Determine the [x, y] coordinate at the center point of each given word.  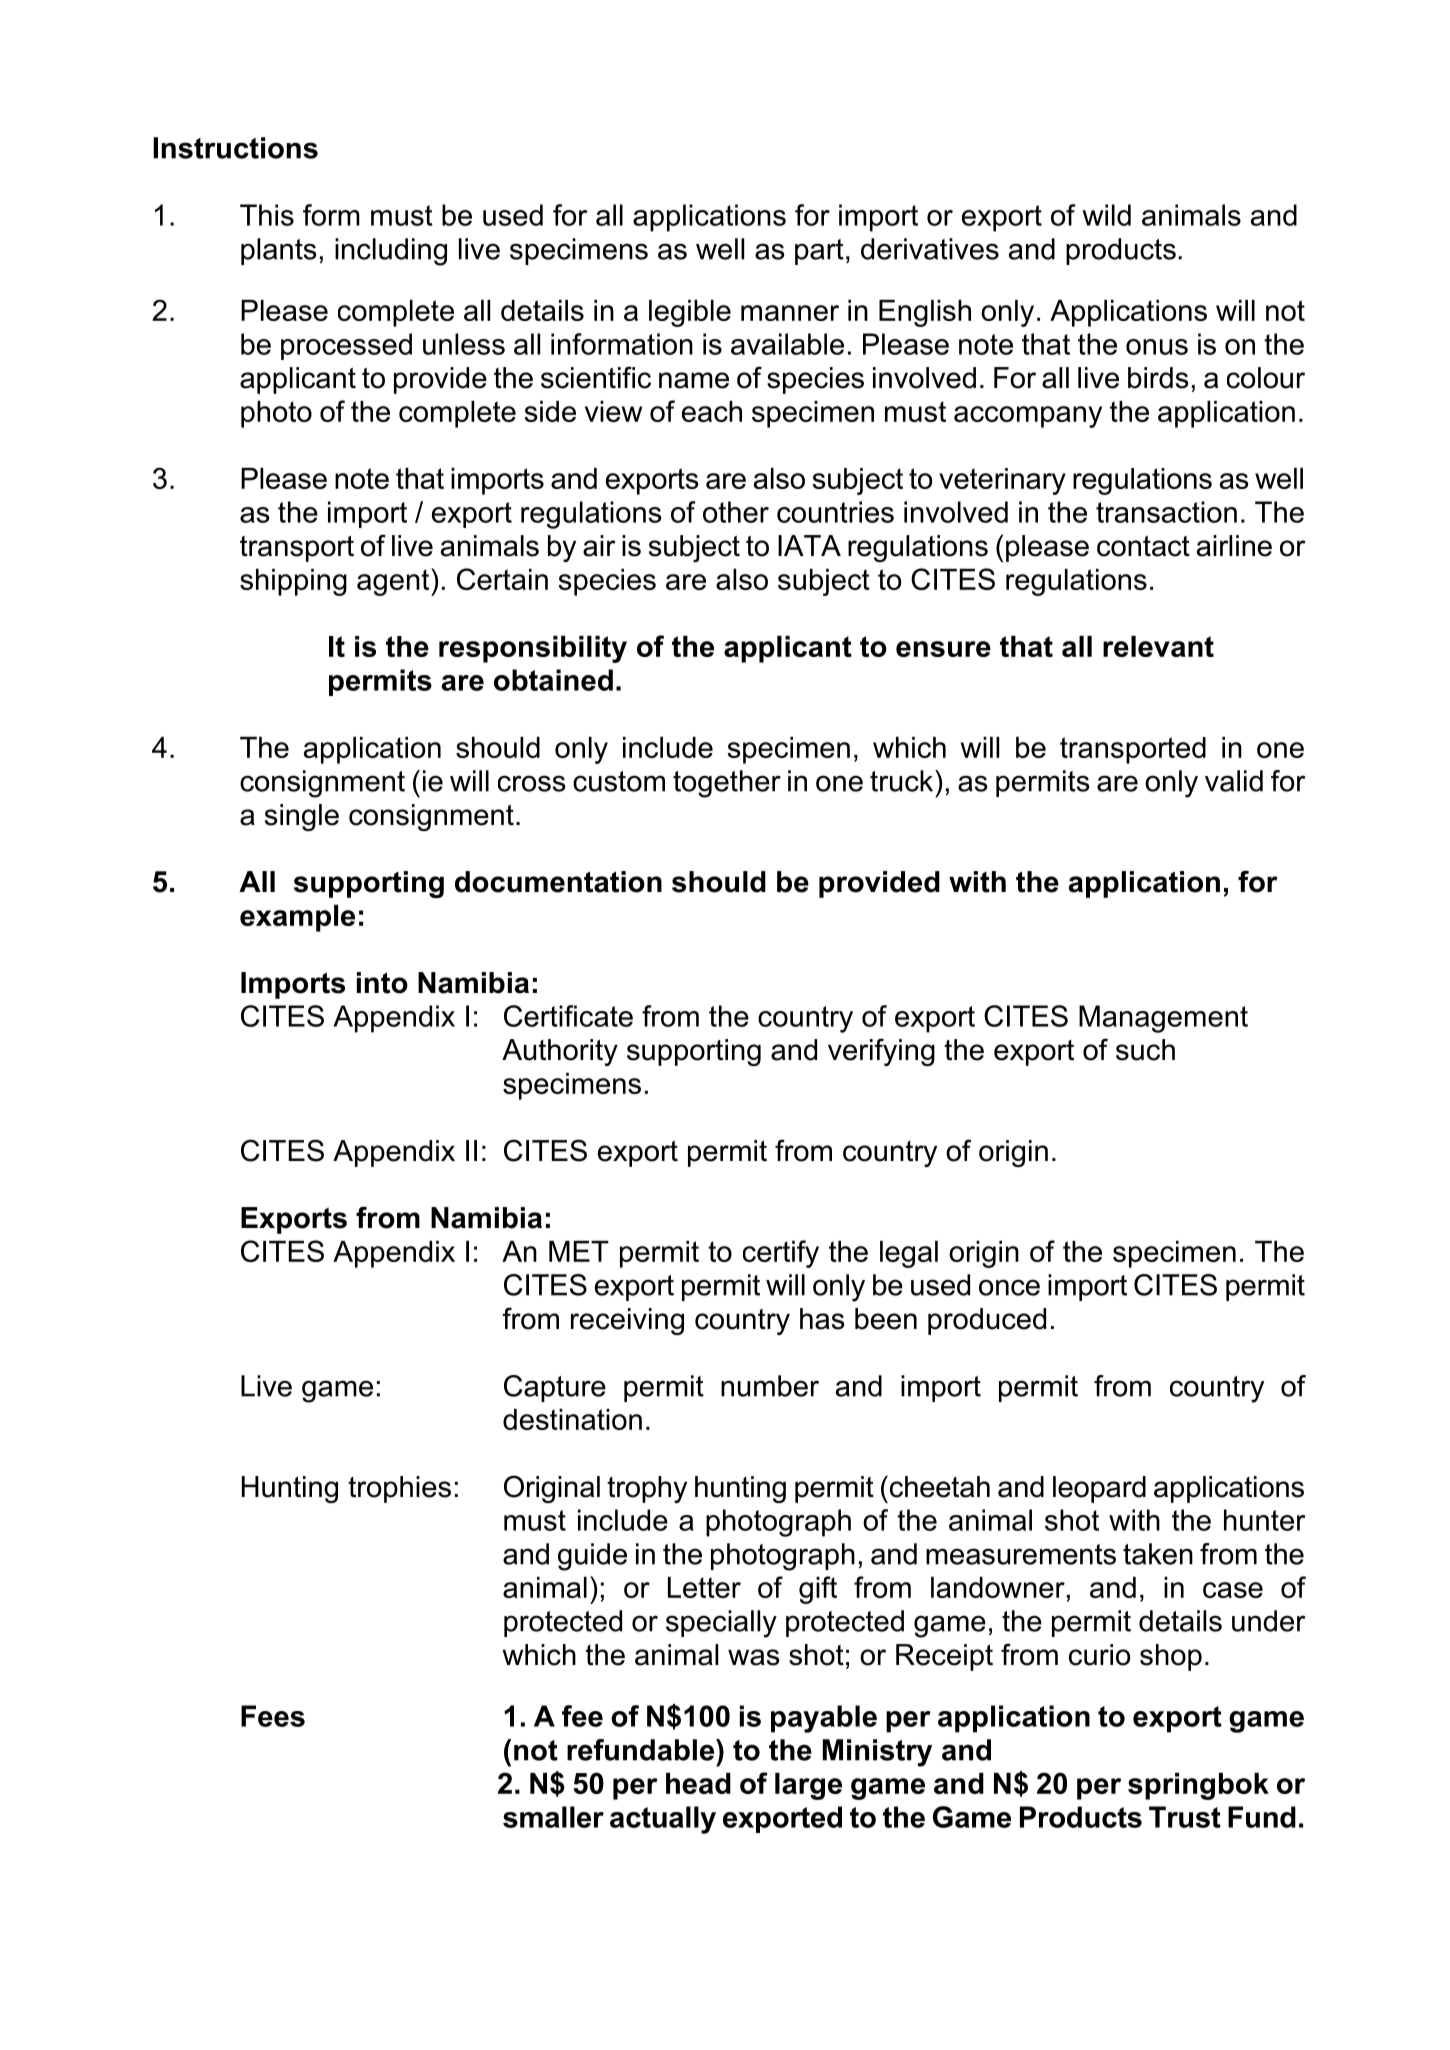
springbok [1198, 1786]
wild [1106, 215]
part [819, 252]
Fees [273, 1716]
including [391, 252]
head [698, 1783]
